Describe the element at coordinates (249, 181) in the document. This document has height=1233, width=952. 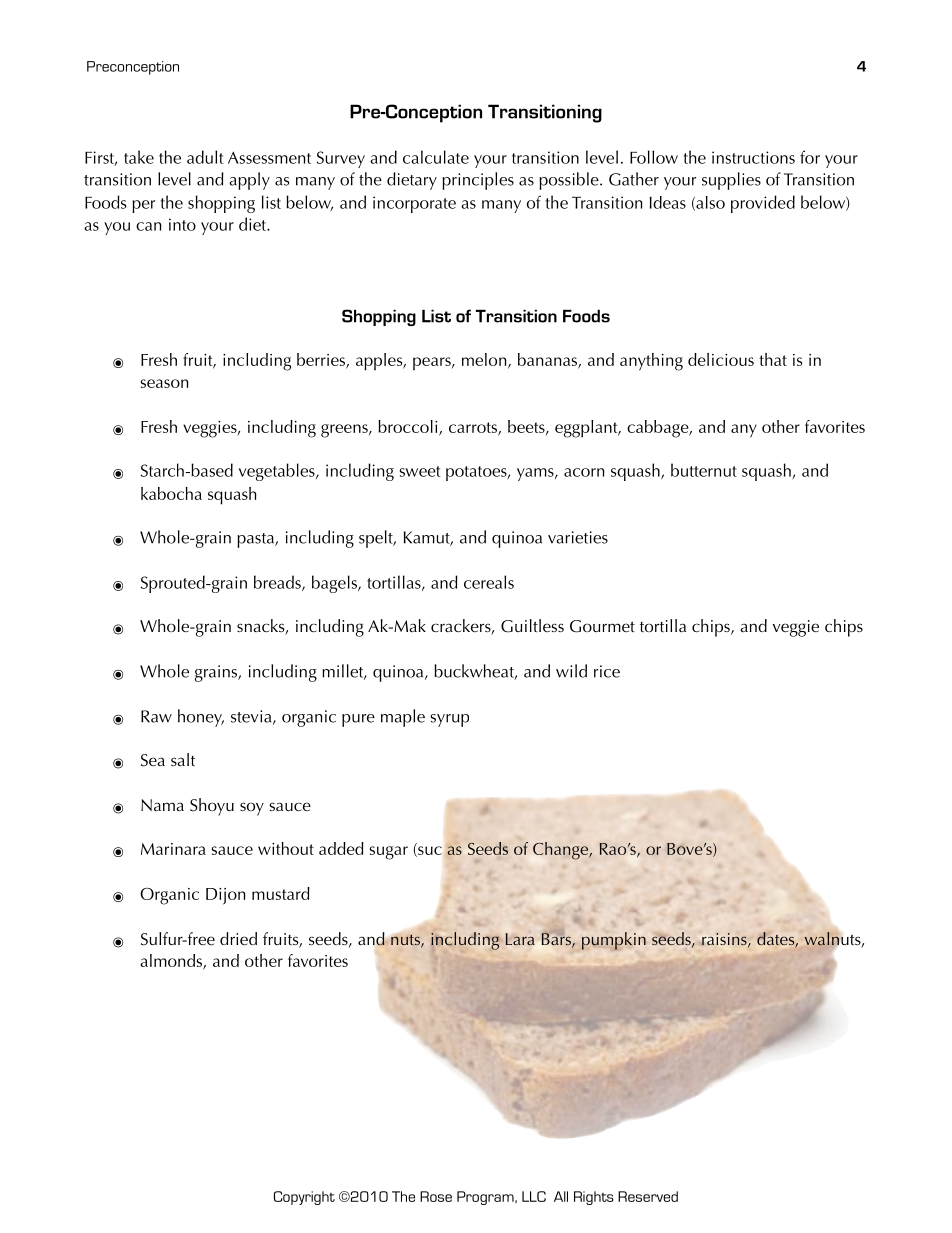
I see `apply` at that location.
